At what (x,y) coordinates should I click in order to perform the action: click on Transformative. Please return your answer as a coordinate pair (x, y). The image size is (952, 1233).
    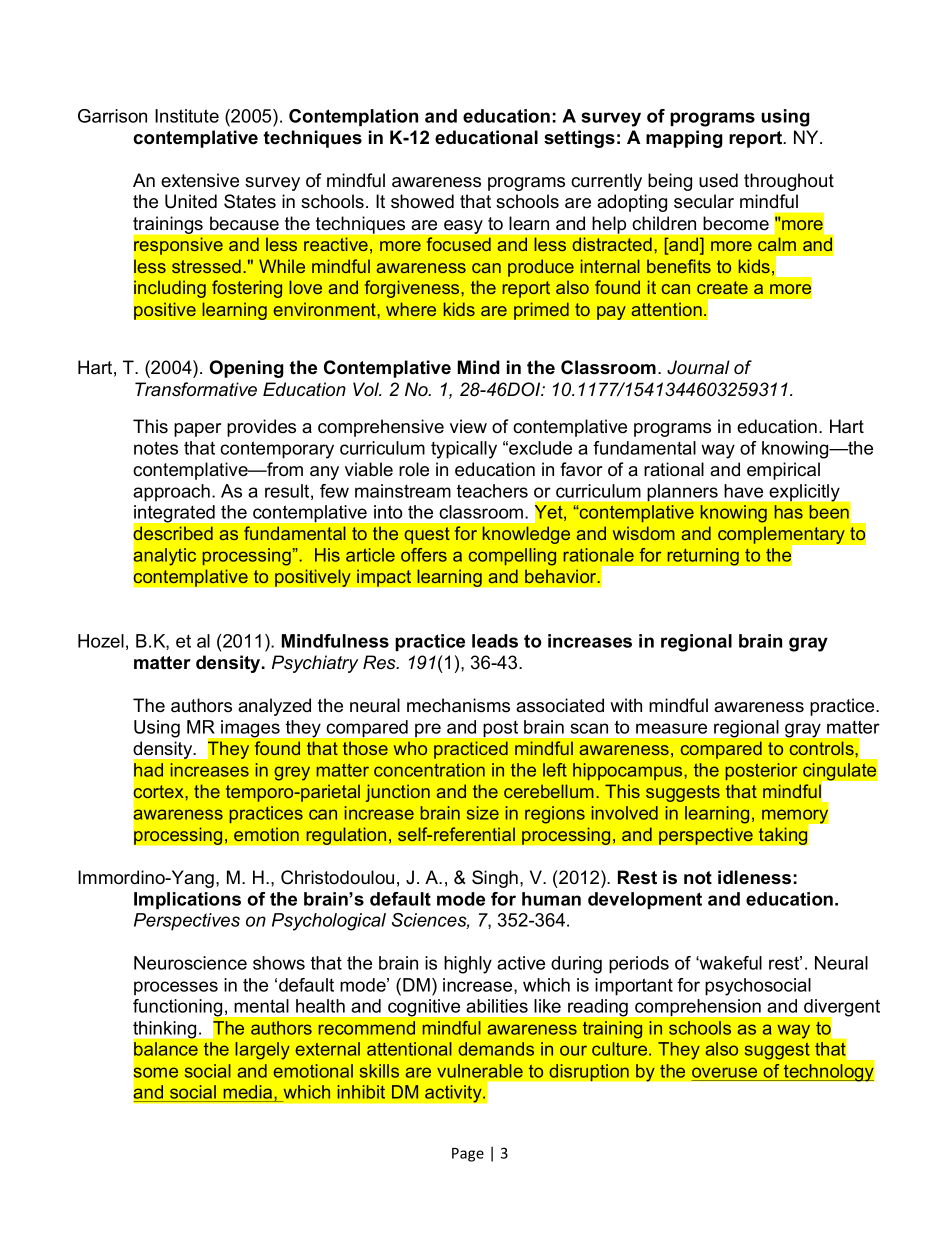
    Looking at the image, I should click on (196, 389).
